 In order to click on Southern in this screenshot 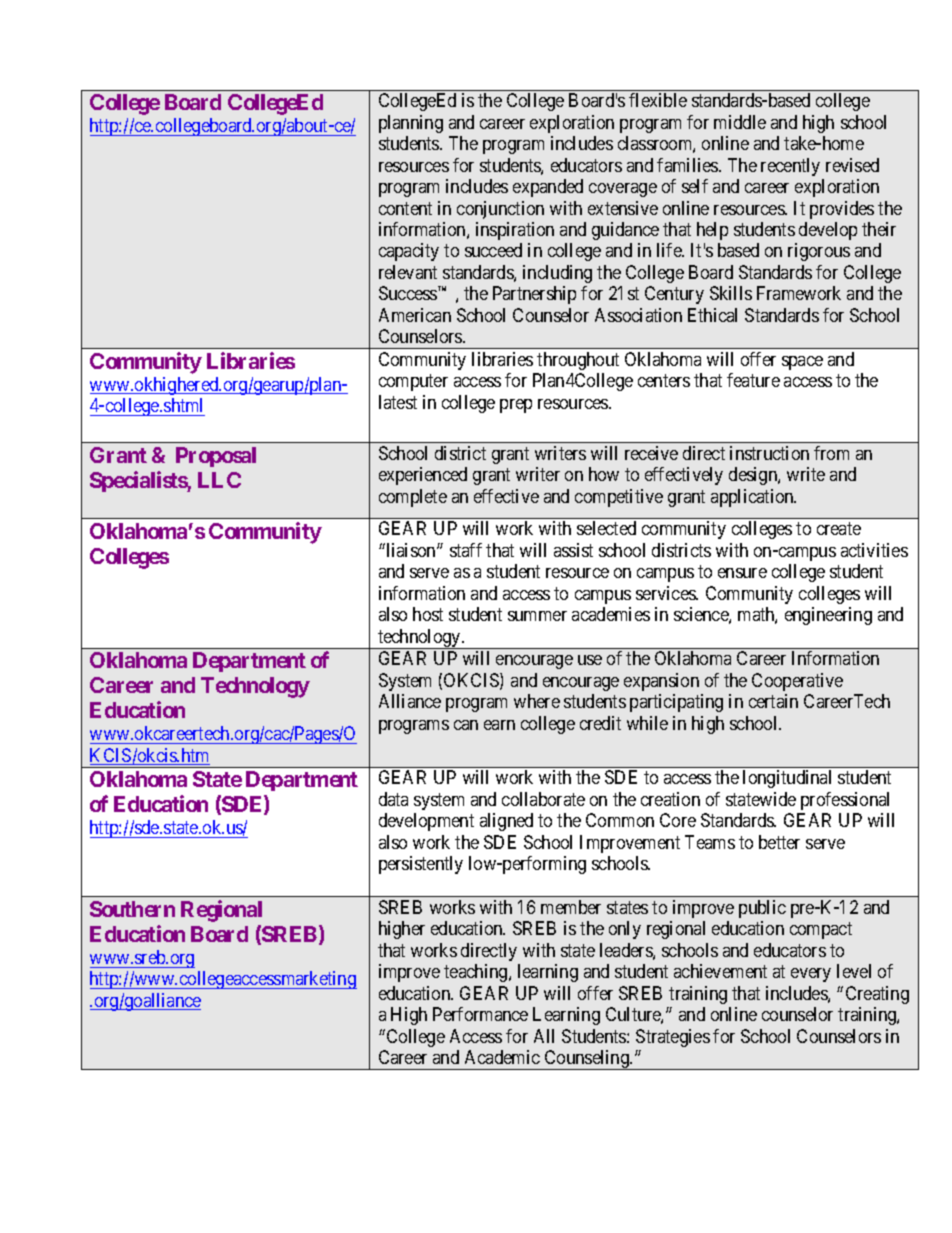, I will do `click(132, 909)`.
